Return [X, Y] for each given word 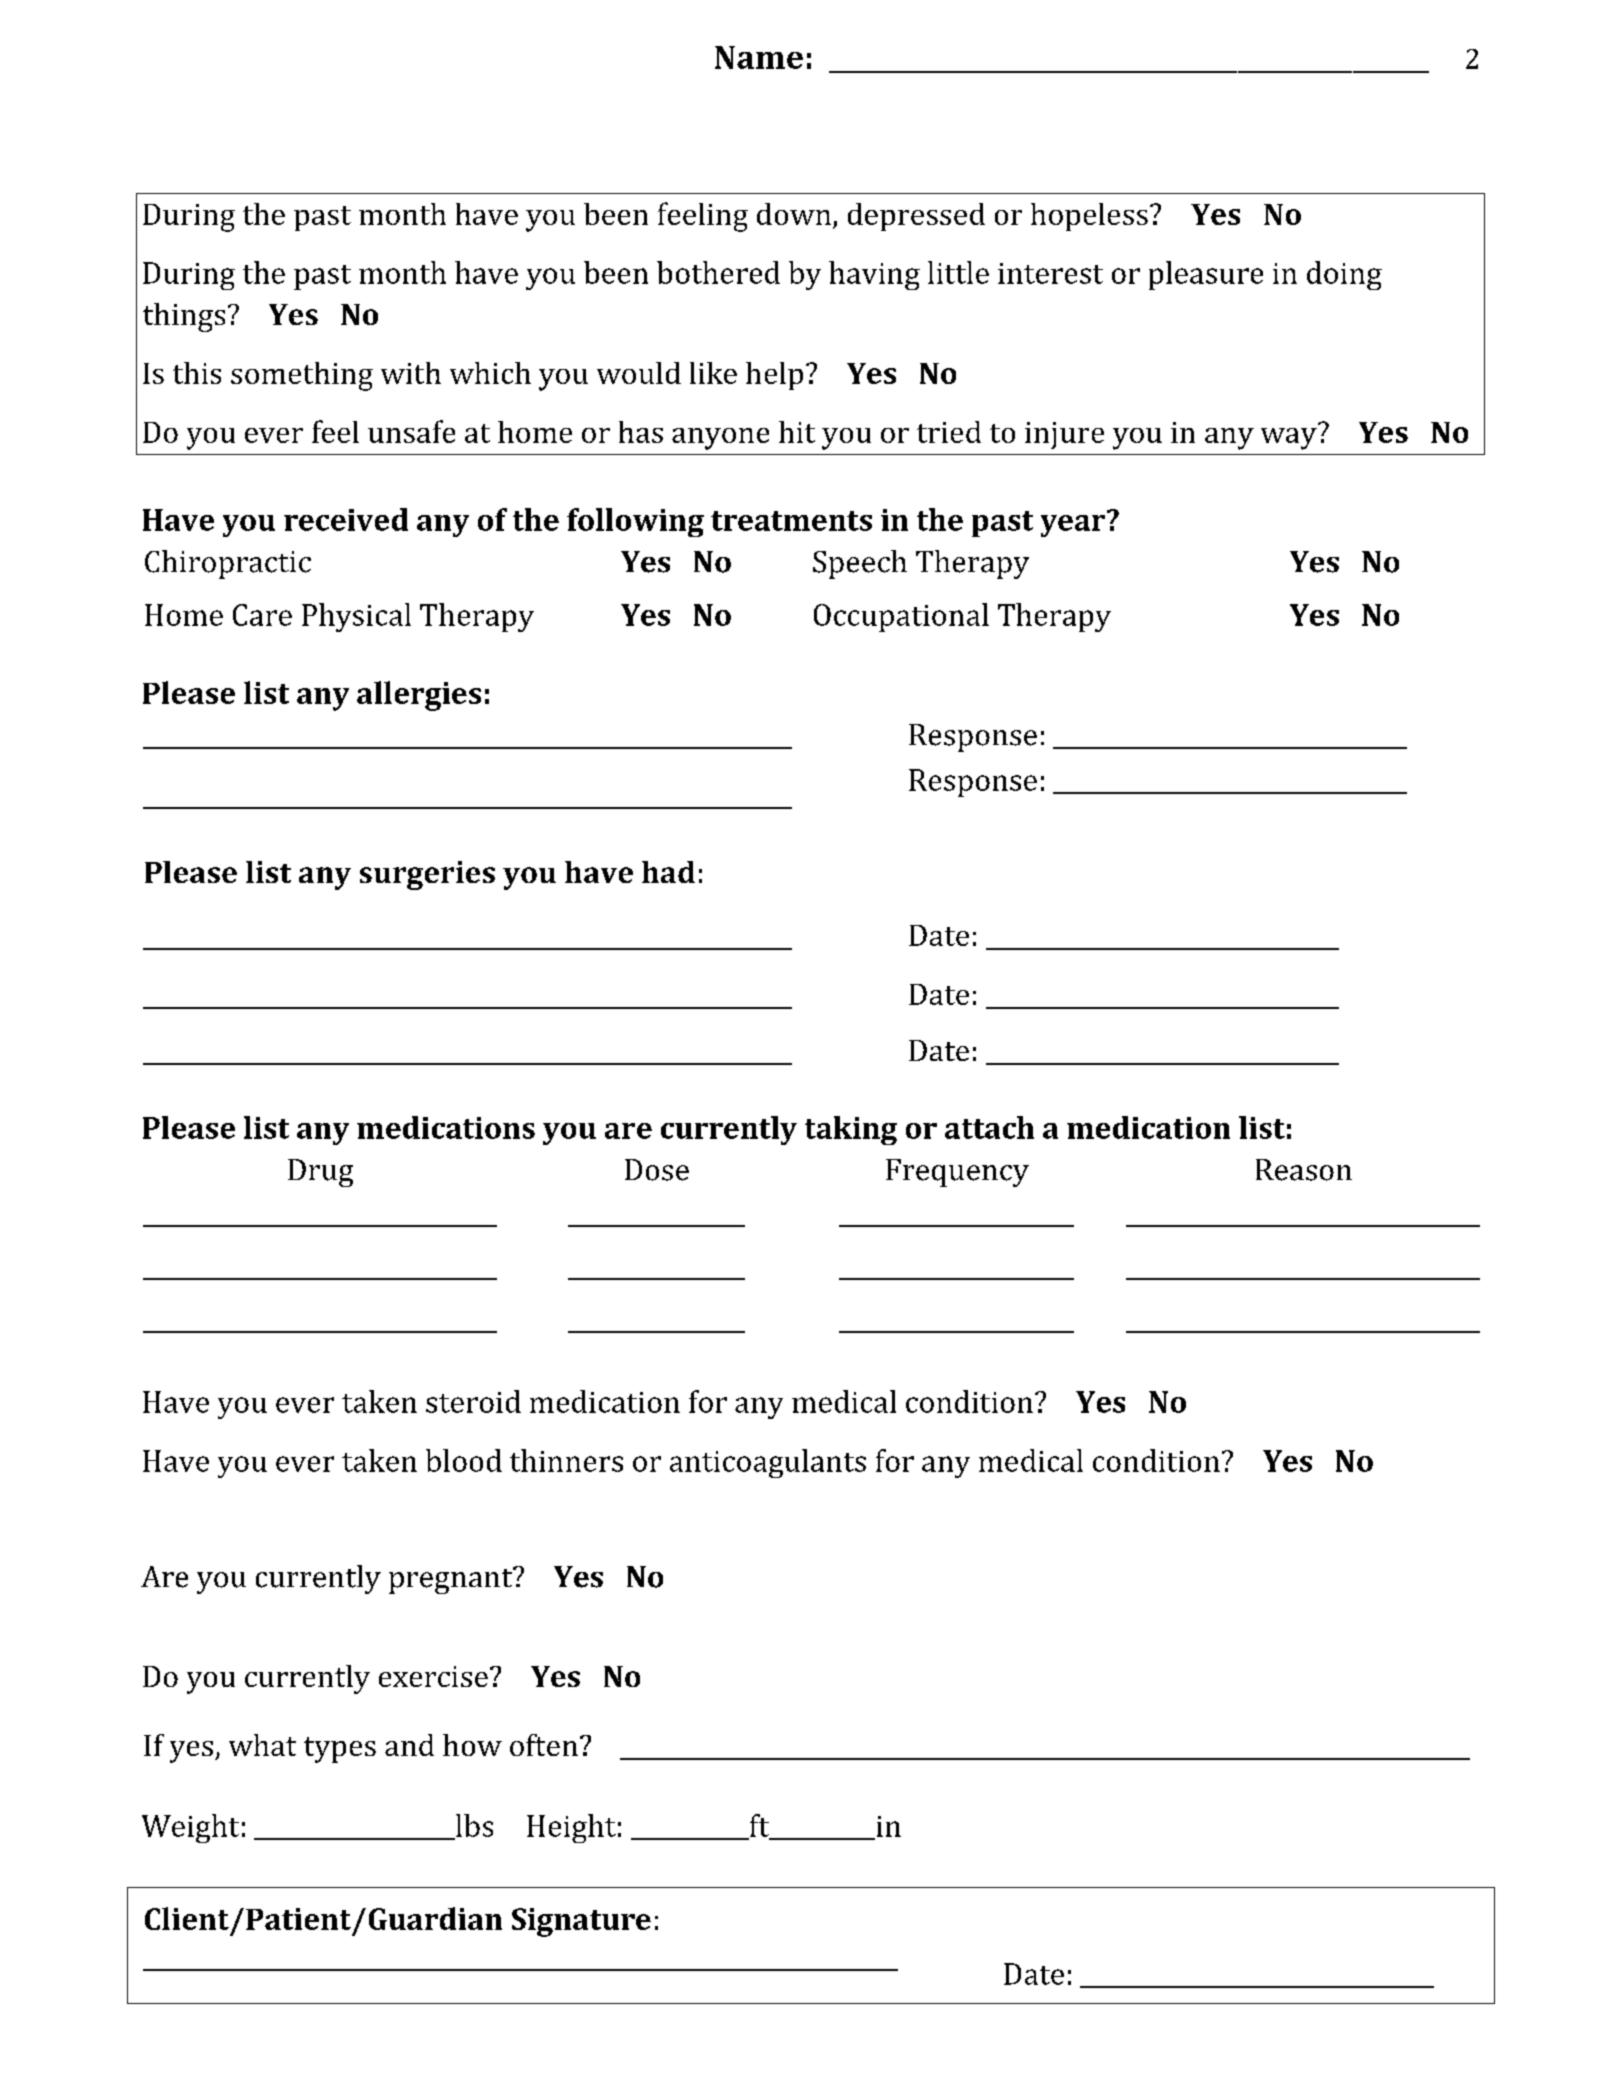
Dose [657, 1170]
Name [759, 57]
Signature [581, 1922]
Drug [320, 1173]
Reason [1304, 1170]
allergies [419, 696]
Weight [190, 1828]
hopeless [1089, 217]
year [1073, 526]
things [184, 317]
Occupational [901, 617]
